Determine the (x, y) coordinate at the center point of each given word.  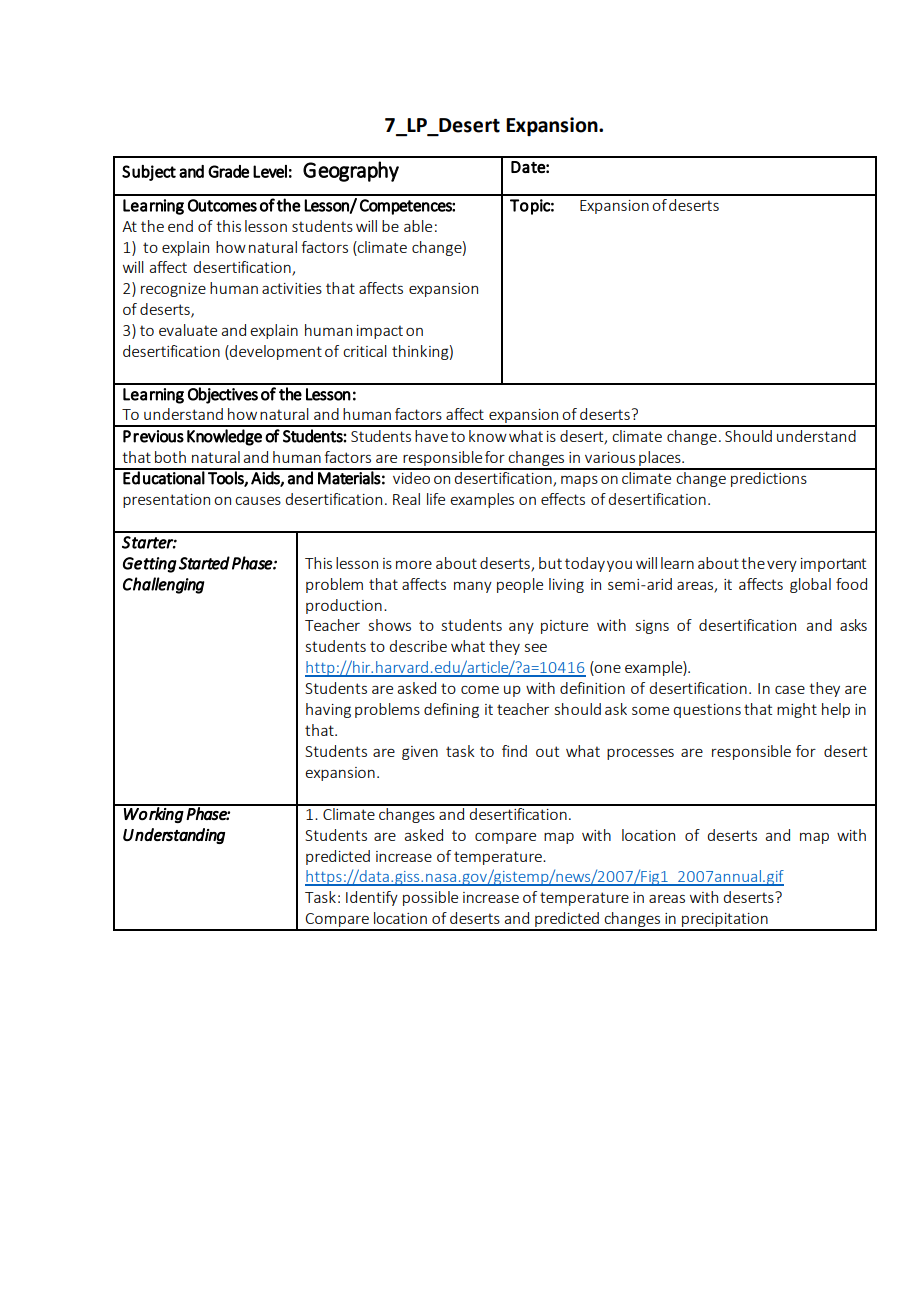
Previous (153, 436)
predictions (769, 478)
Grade (228, 171)
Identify (372, 898)
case (790, 690)
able (418, 226)
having (328, 710)
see (536, 648)
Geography (351, 171)
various (610, 457)
